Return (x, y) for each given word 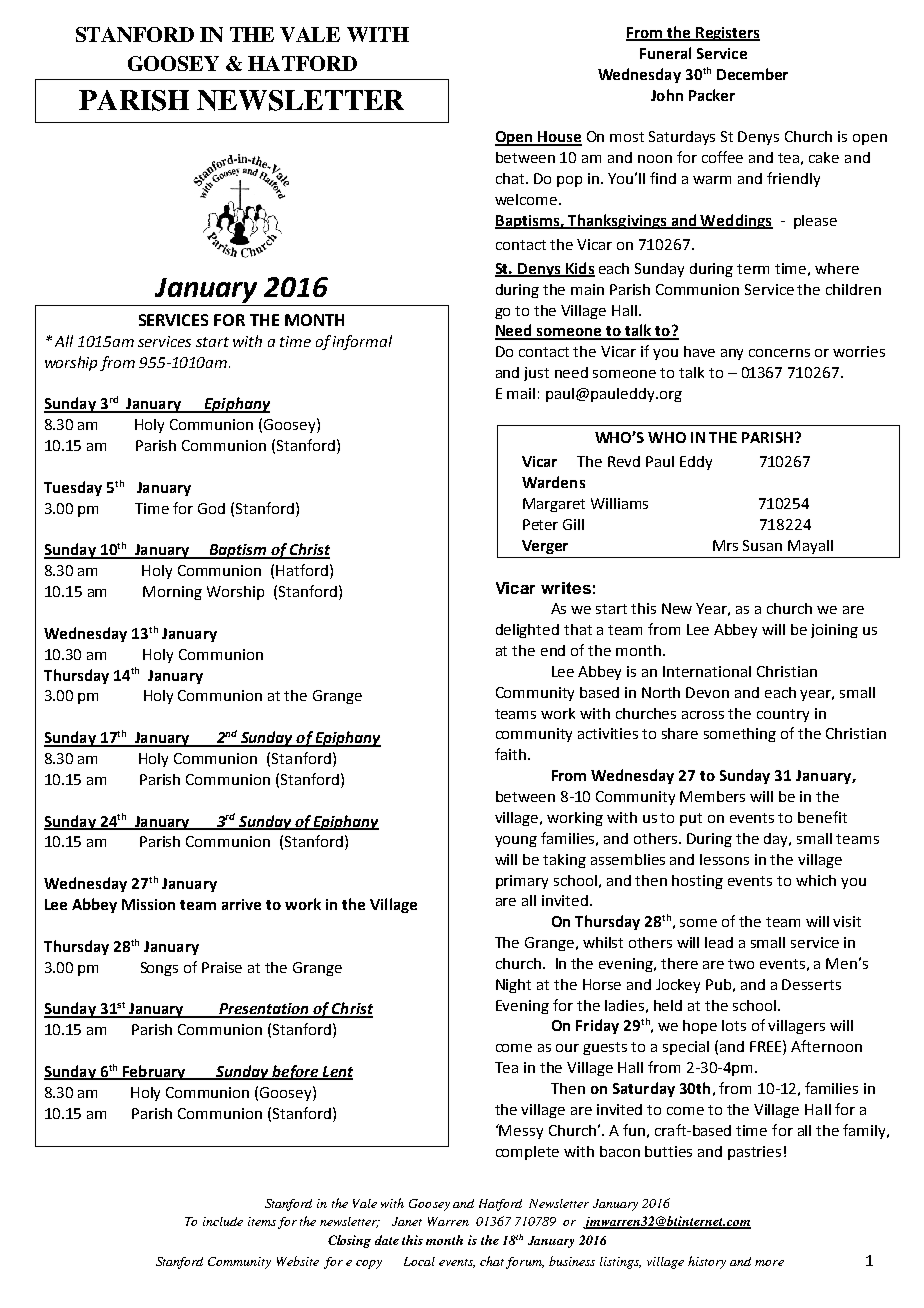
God (211, 508)
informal (362, 342)
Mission (148, 904)
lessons (724, 859)
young (516, 841)
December (752, 74)
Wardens (553, 482)
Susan (762, 545)
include (223, 1221)
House (559, 138)
